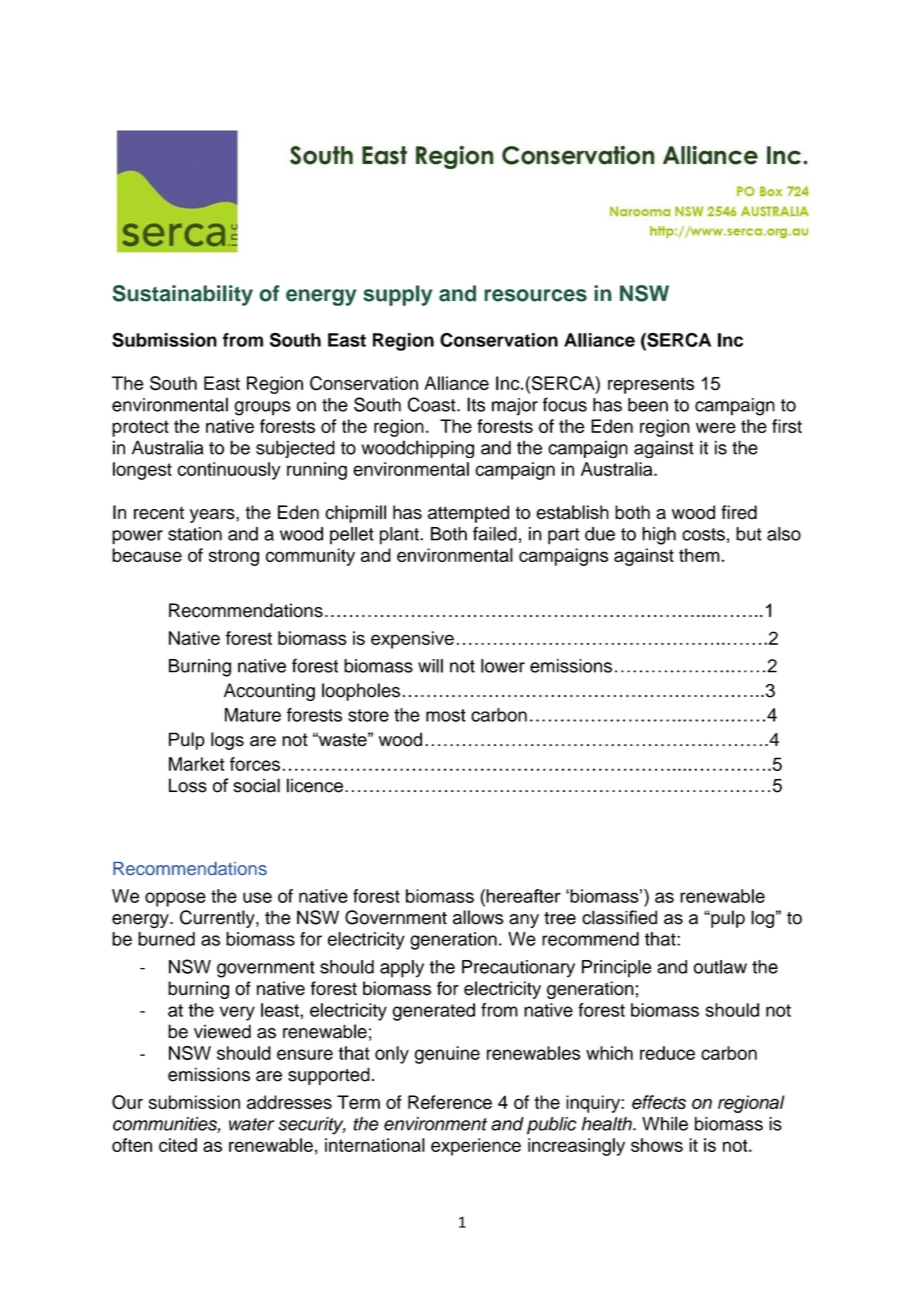 Image resolution: width=924 pixels, height=1308 pixels. Describe the element at coordinates (234, 557) in the screenshot. I see `strong` at that location.
